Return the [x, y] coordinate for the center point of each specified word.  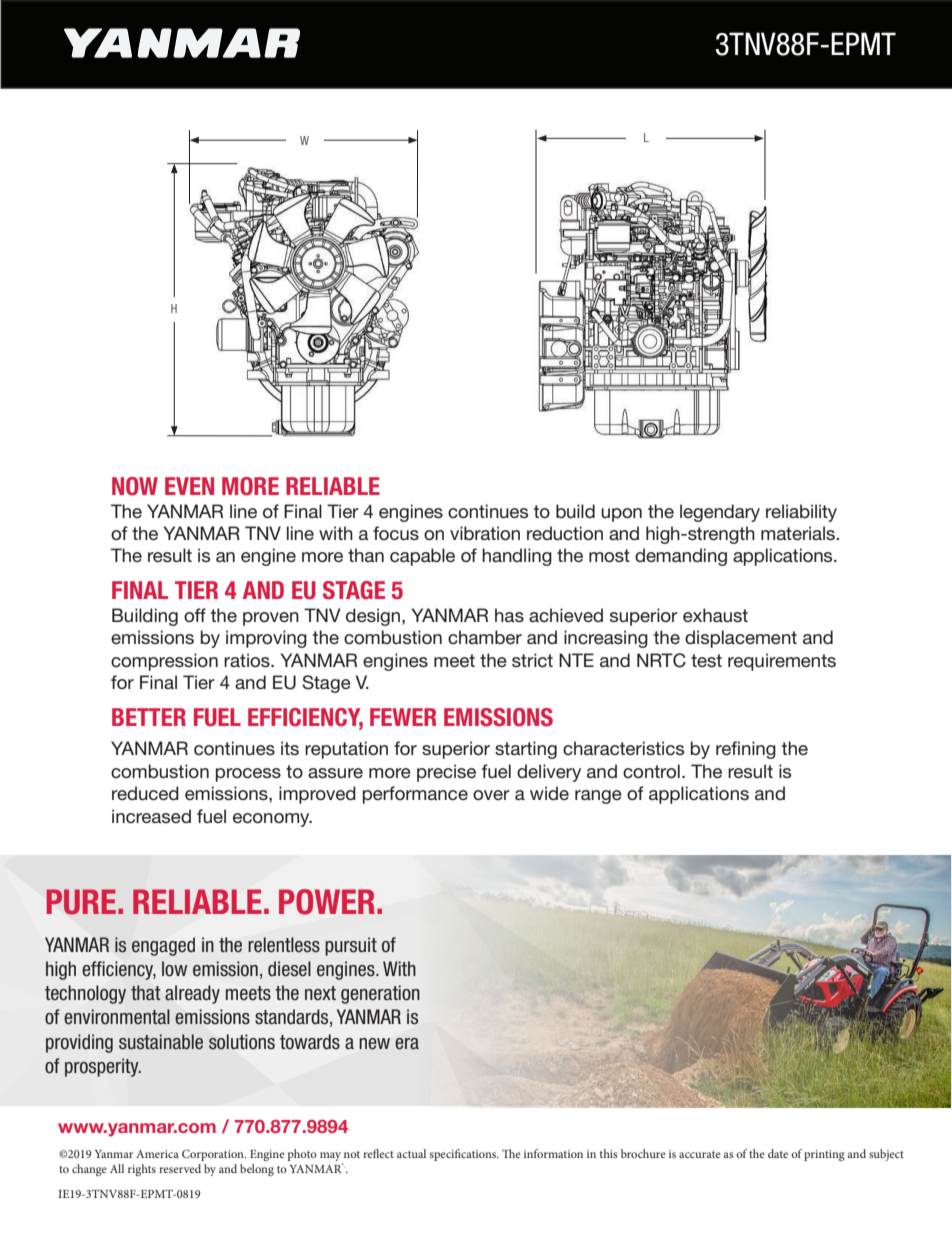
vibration [485, 533]
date [778, 1153]
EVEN [189, 486]
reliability [801, 513]
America [157, 1154]
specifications [464, 1155]
